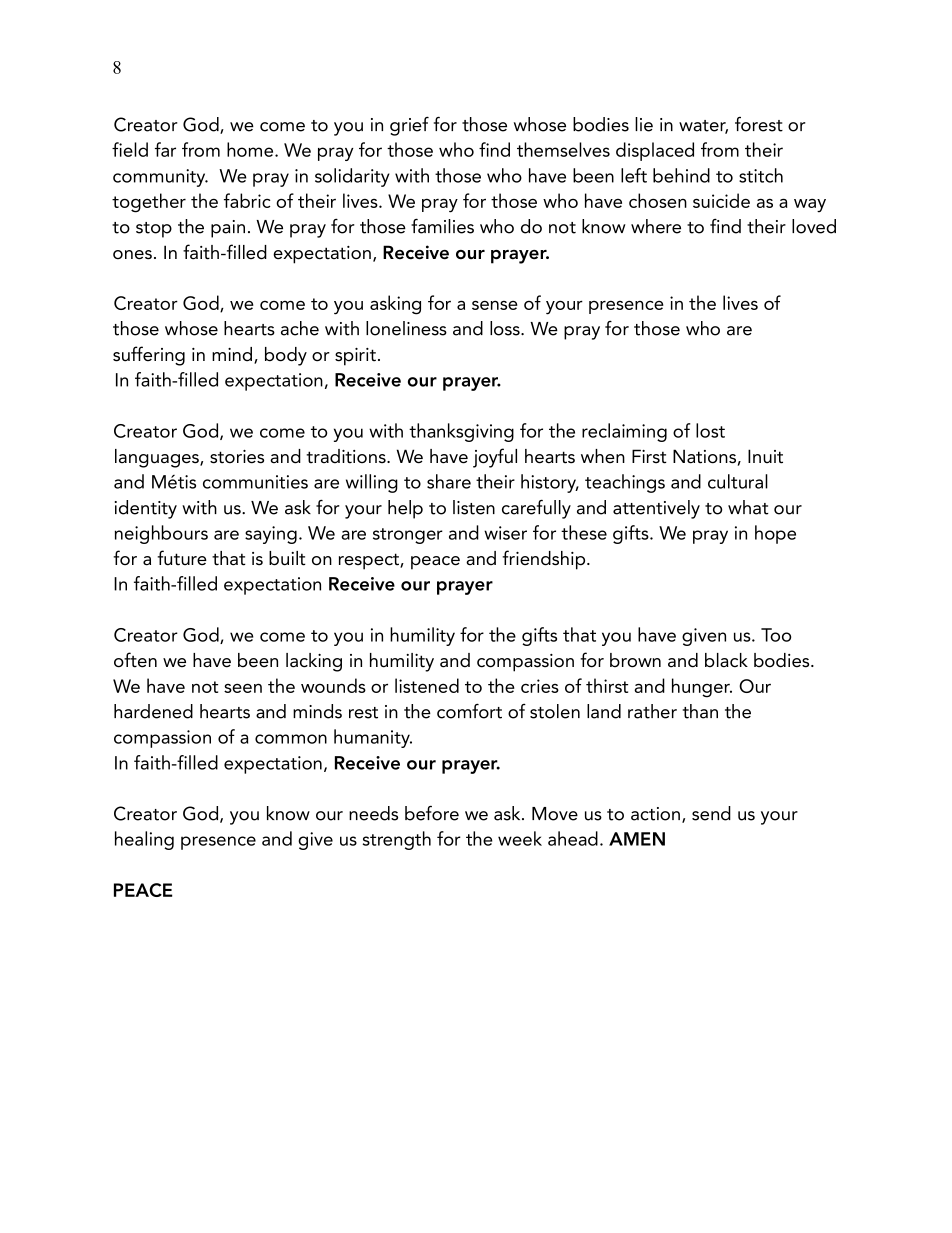 This screenshot has height=1233, width=952. I want to click on send, so click(711, 813).
